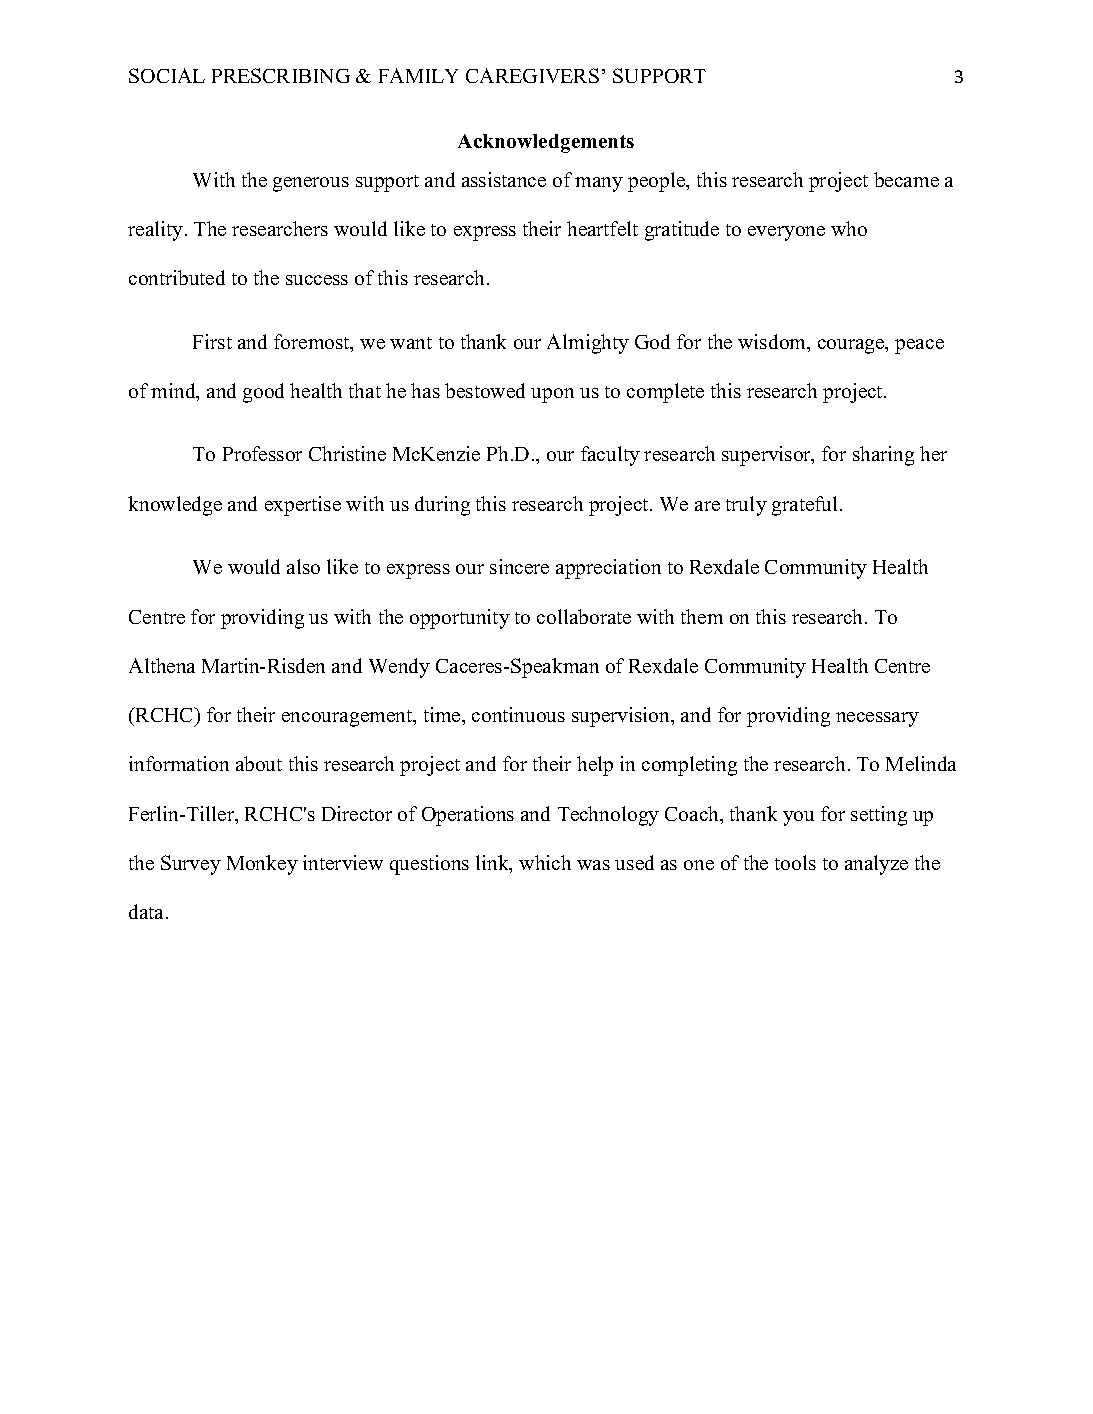 The width and height of the screenshot is (1093, 1414). What do you see at coordinates (877, 719) in the screenshot?
I see `necessary` at bounding box center [877, 719].
